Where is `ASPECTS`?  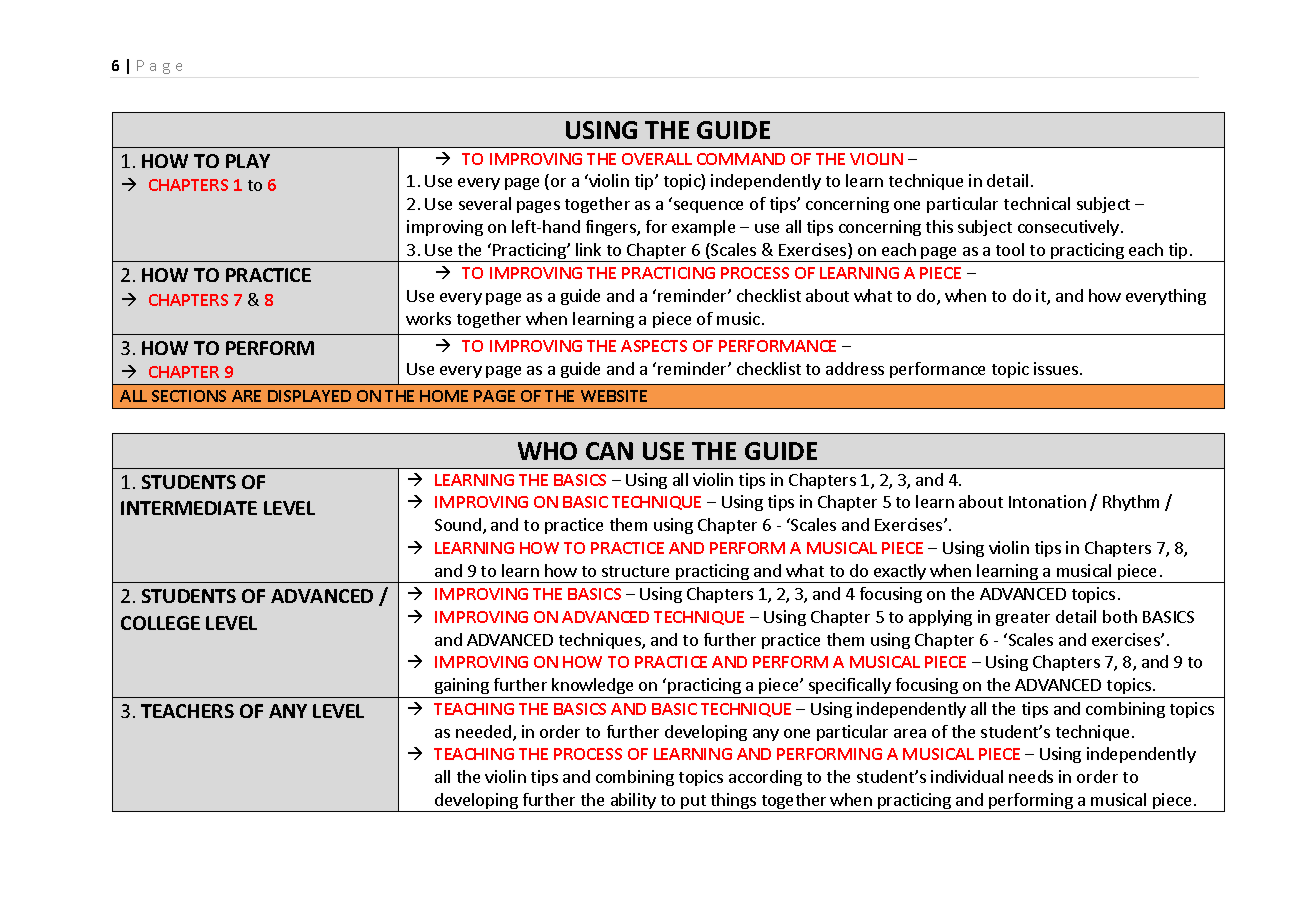 ASPECTS is located at coordinates (654, 346).
